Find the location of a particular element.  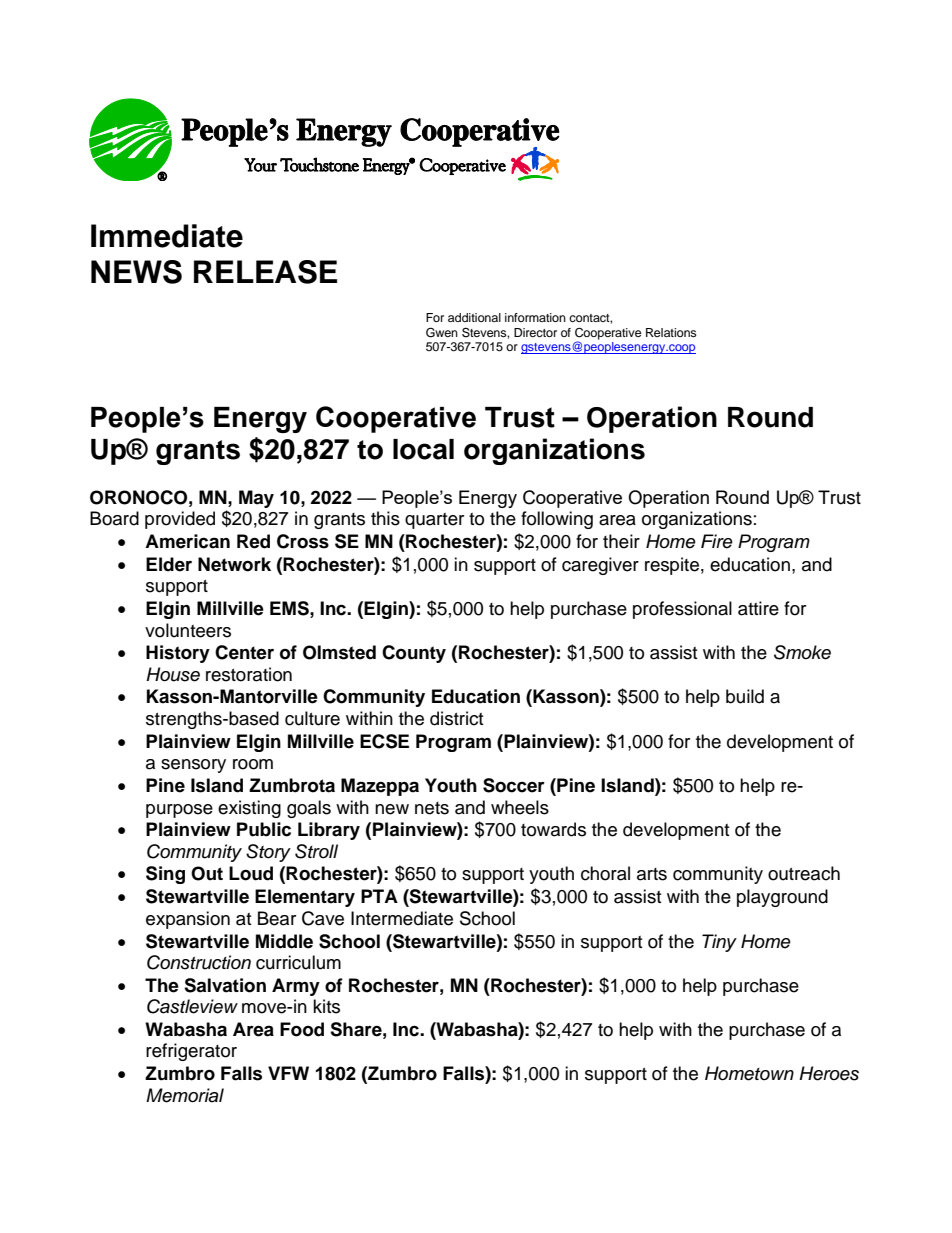

expansion is located at coordinates (188, 920).
